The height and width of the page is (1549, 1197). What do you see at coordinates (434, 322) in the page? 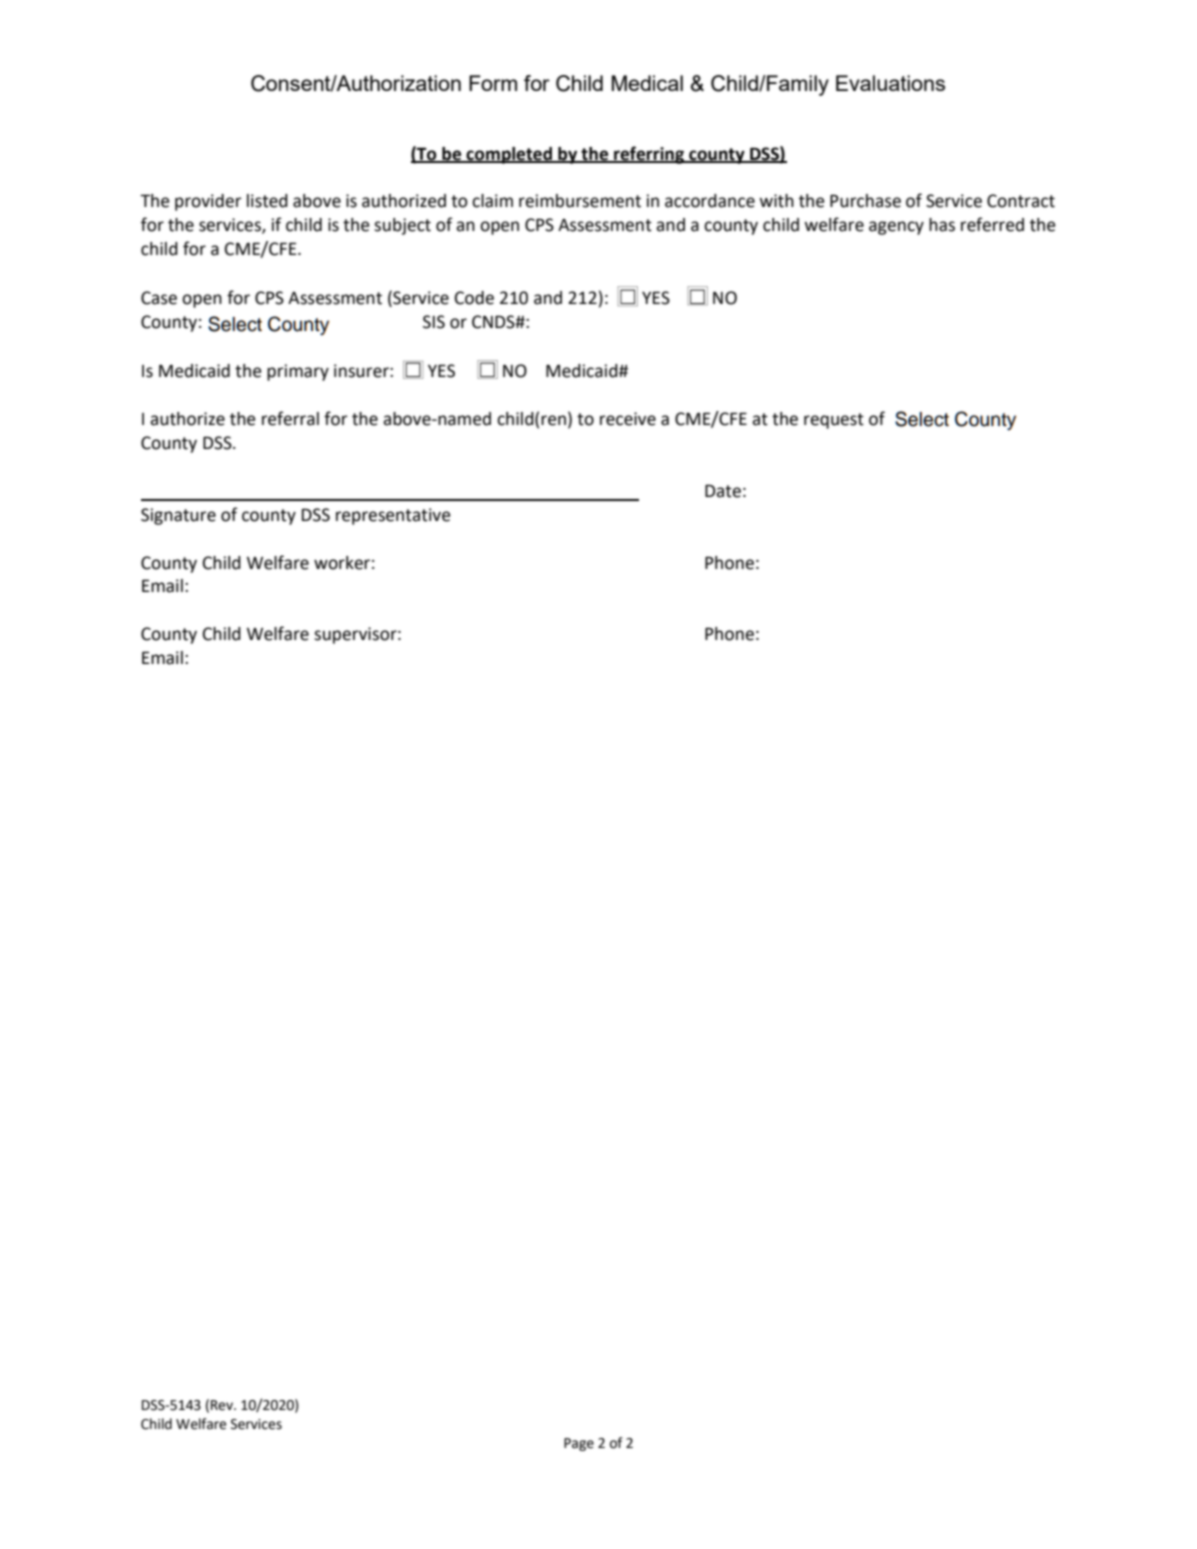
I see `SIS` at bounding box center [434, 322].
